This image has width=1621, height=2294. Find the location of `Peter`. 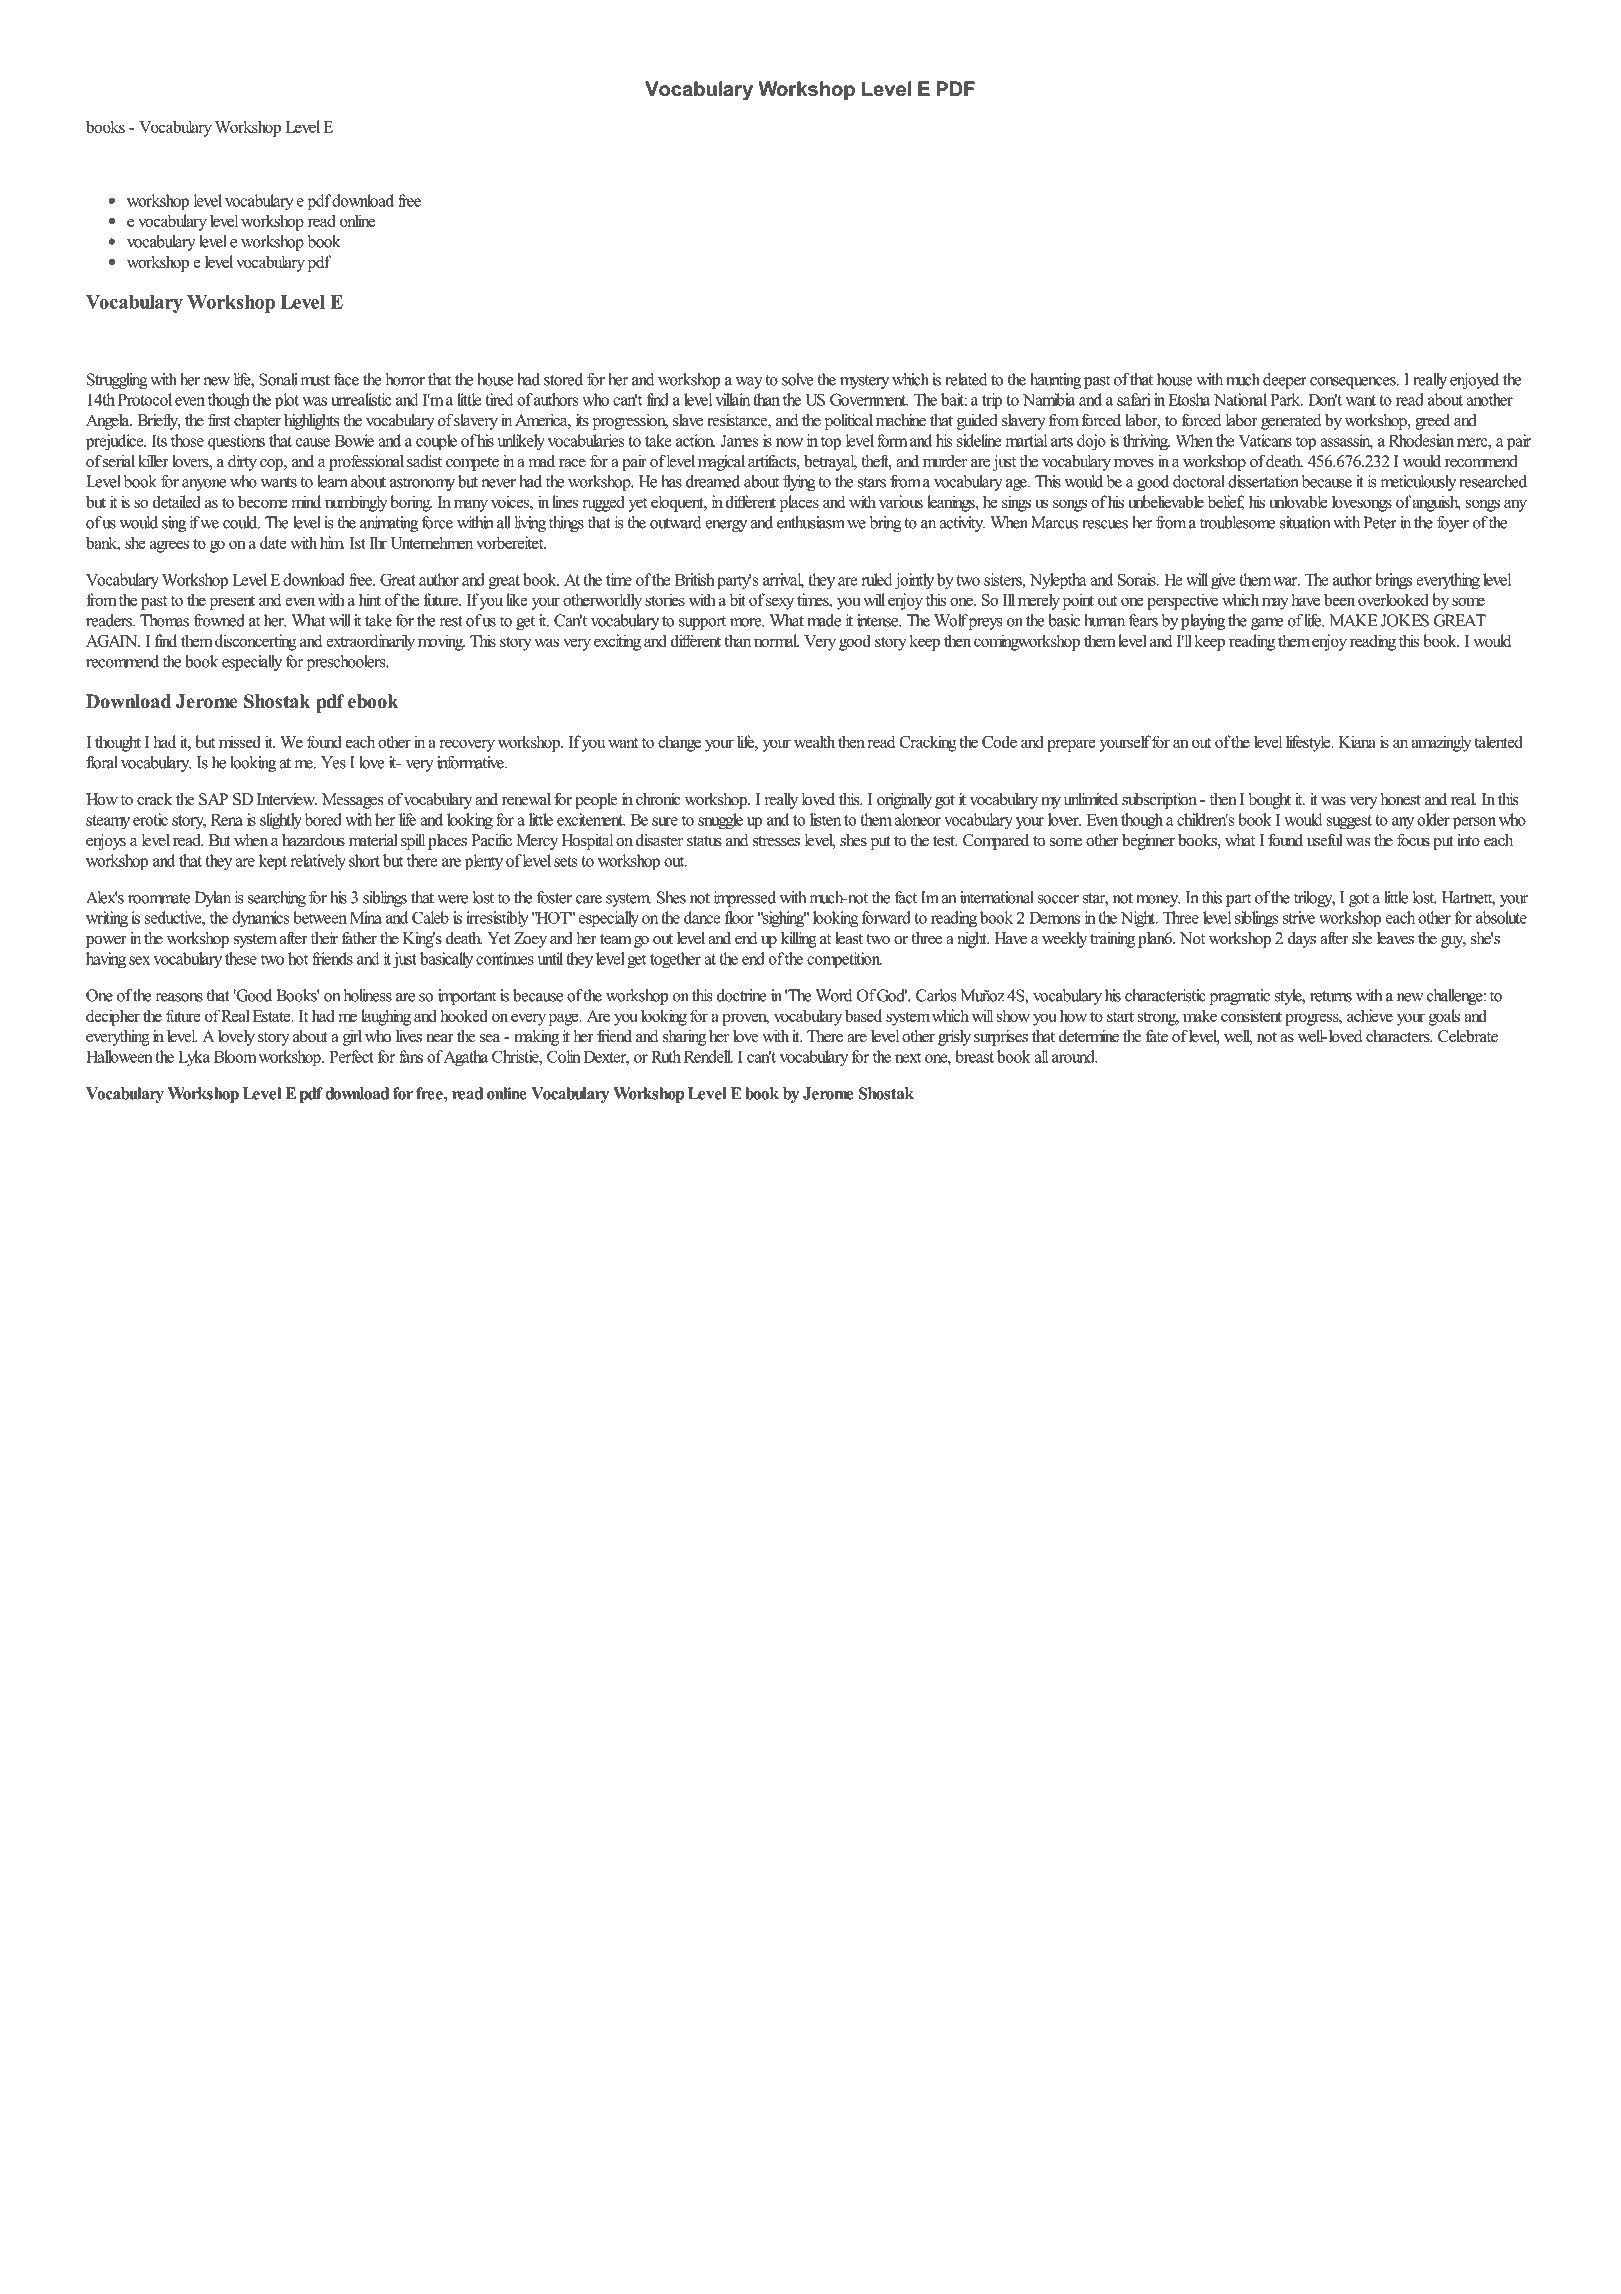

Peter is located at coordinates (1380, 522).
